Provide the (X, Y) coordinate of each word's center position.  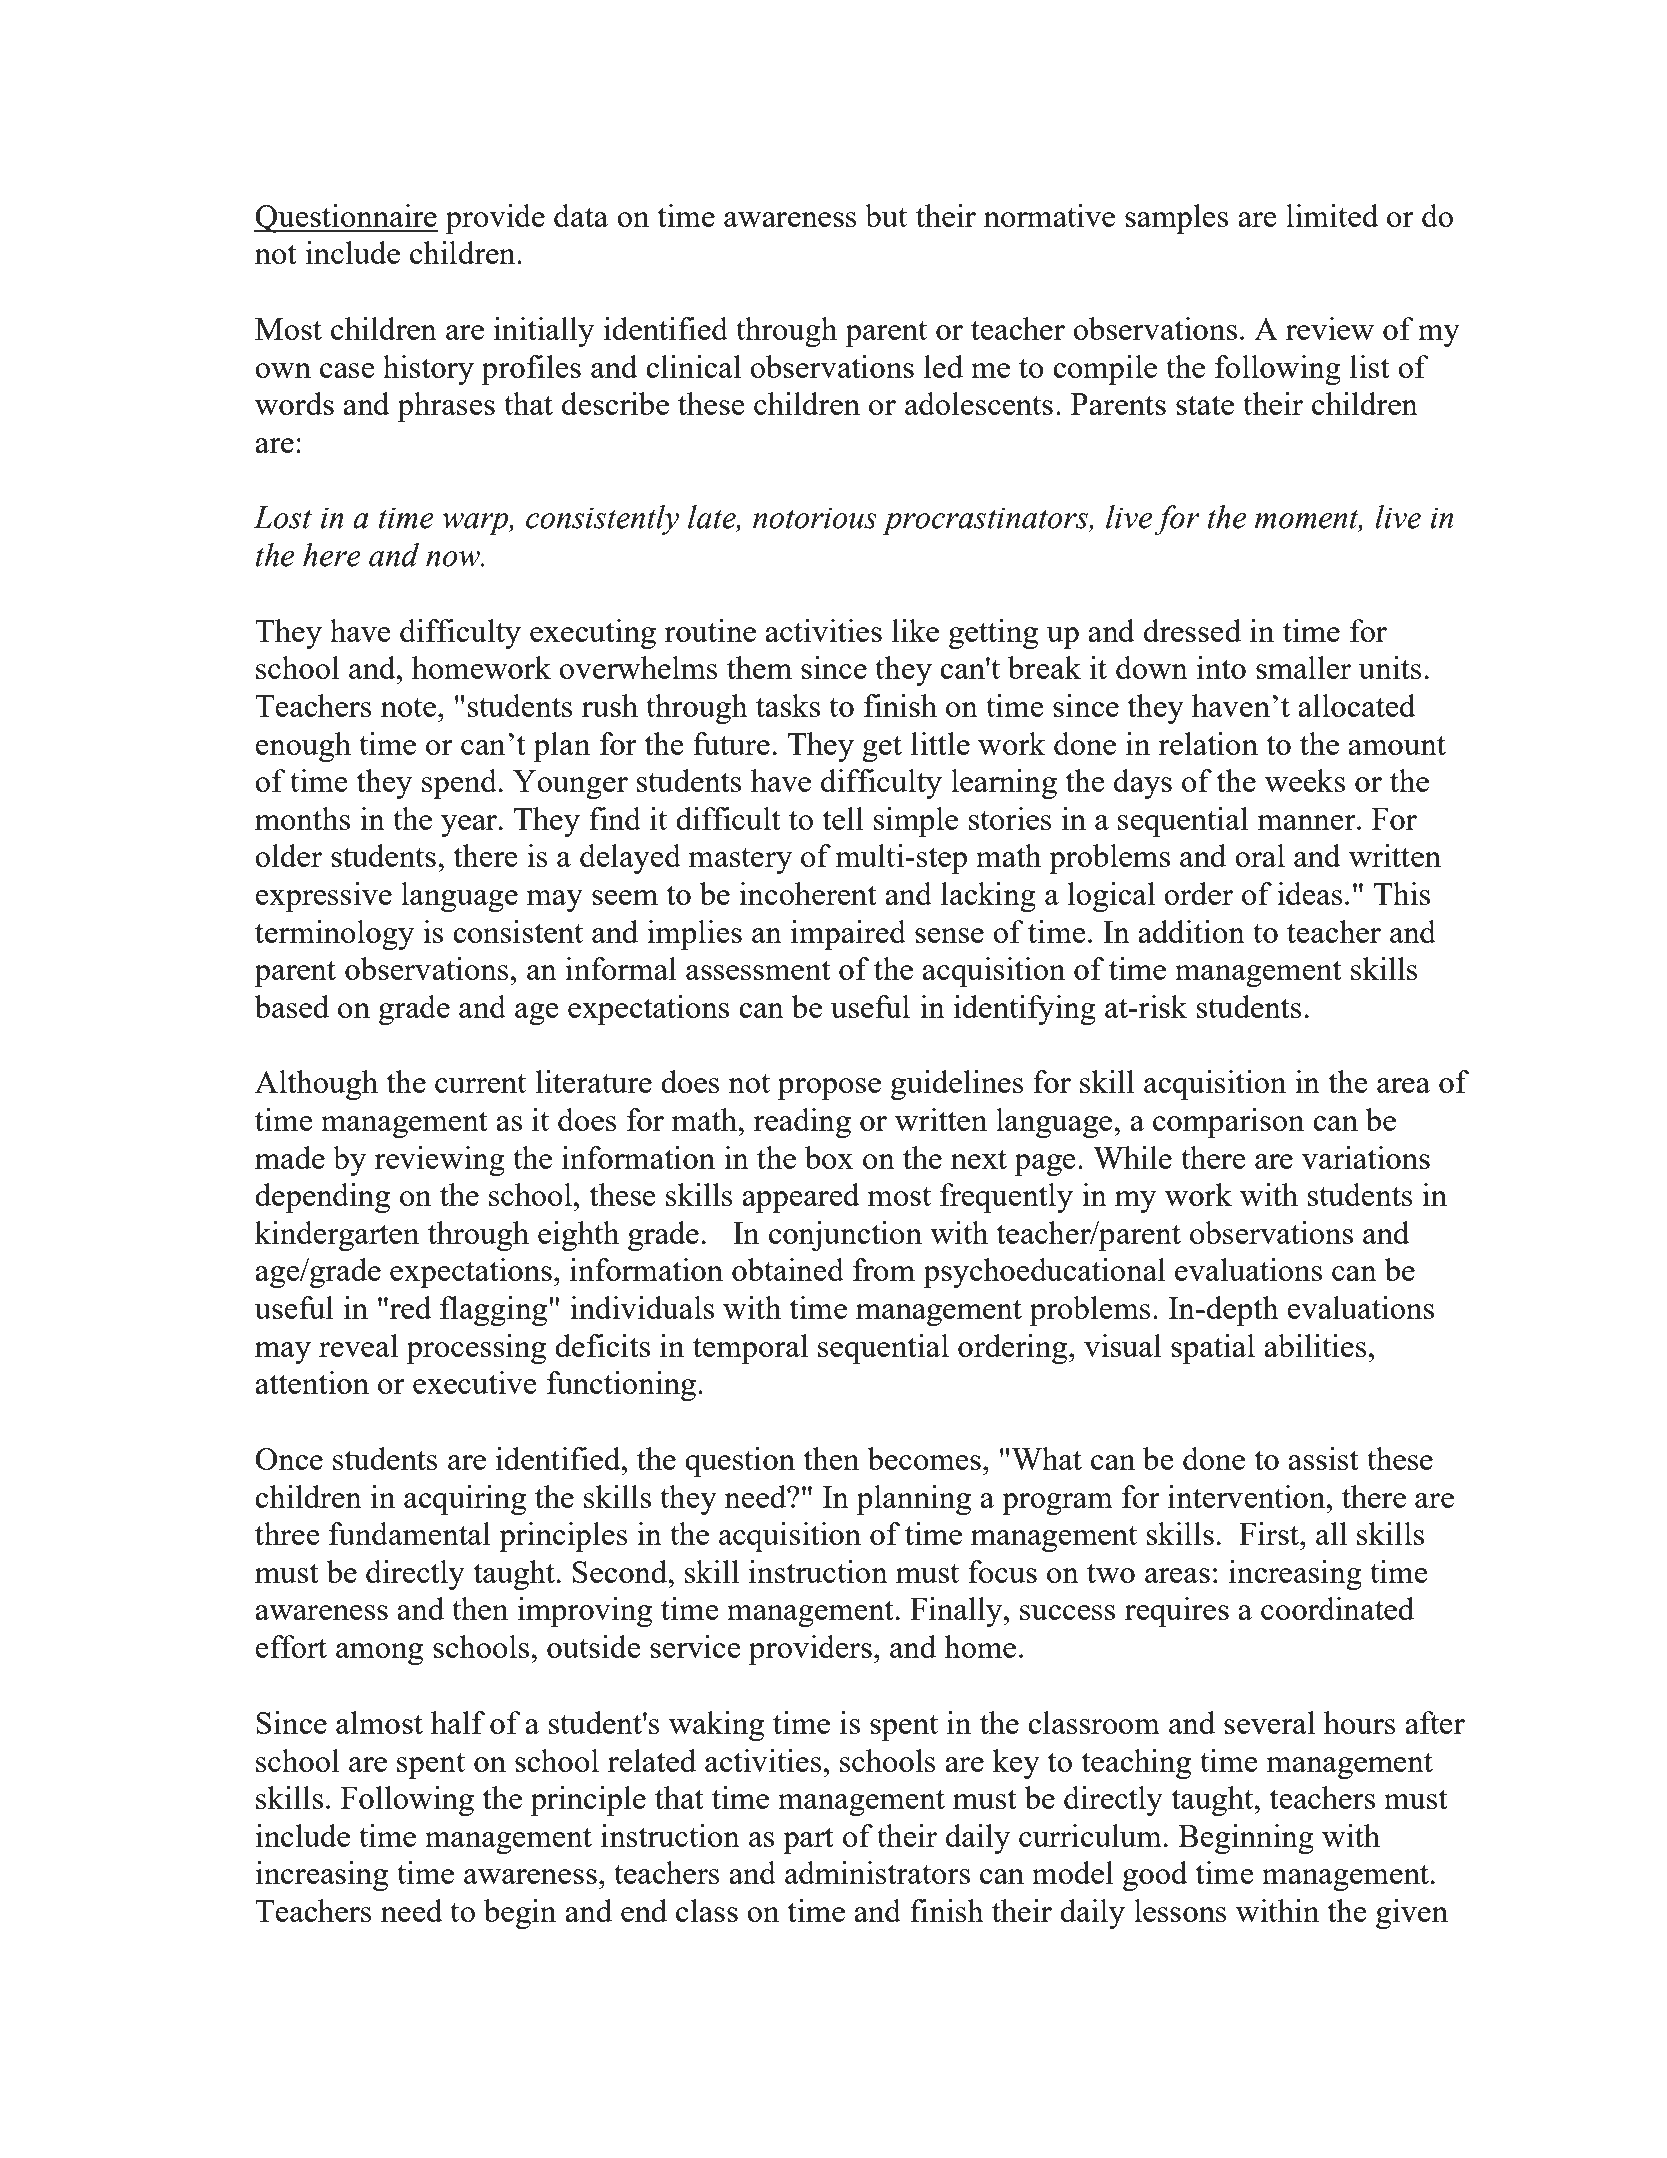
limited (1332, 215)
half (458, 1722)
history (428, 370)
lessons (1180, 1910)
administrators (877, 1872)
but (886, 215)
